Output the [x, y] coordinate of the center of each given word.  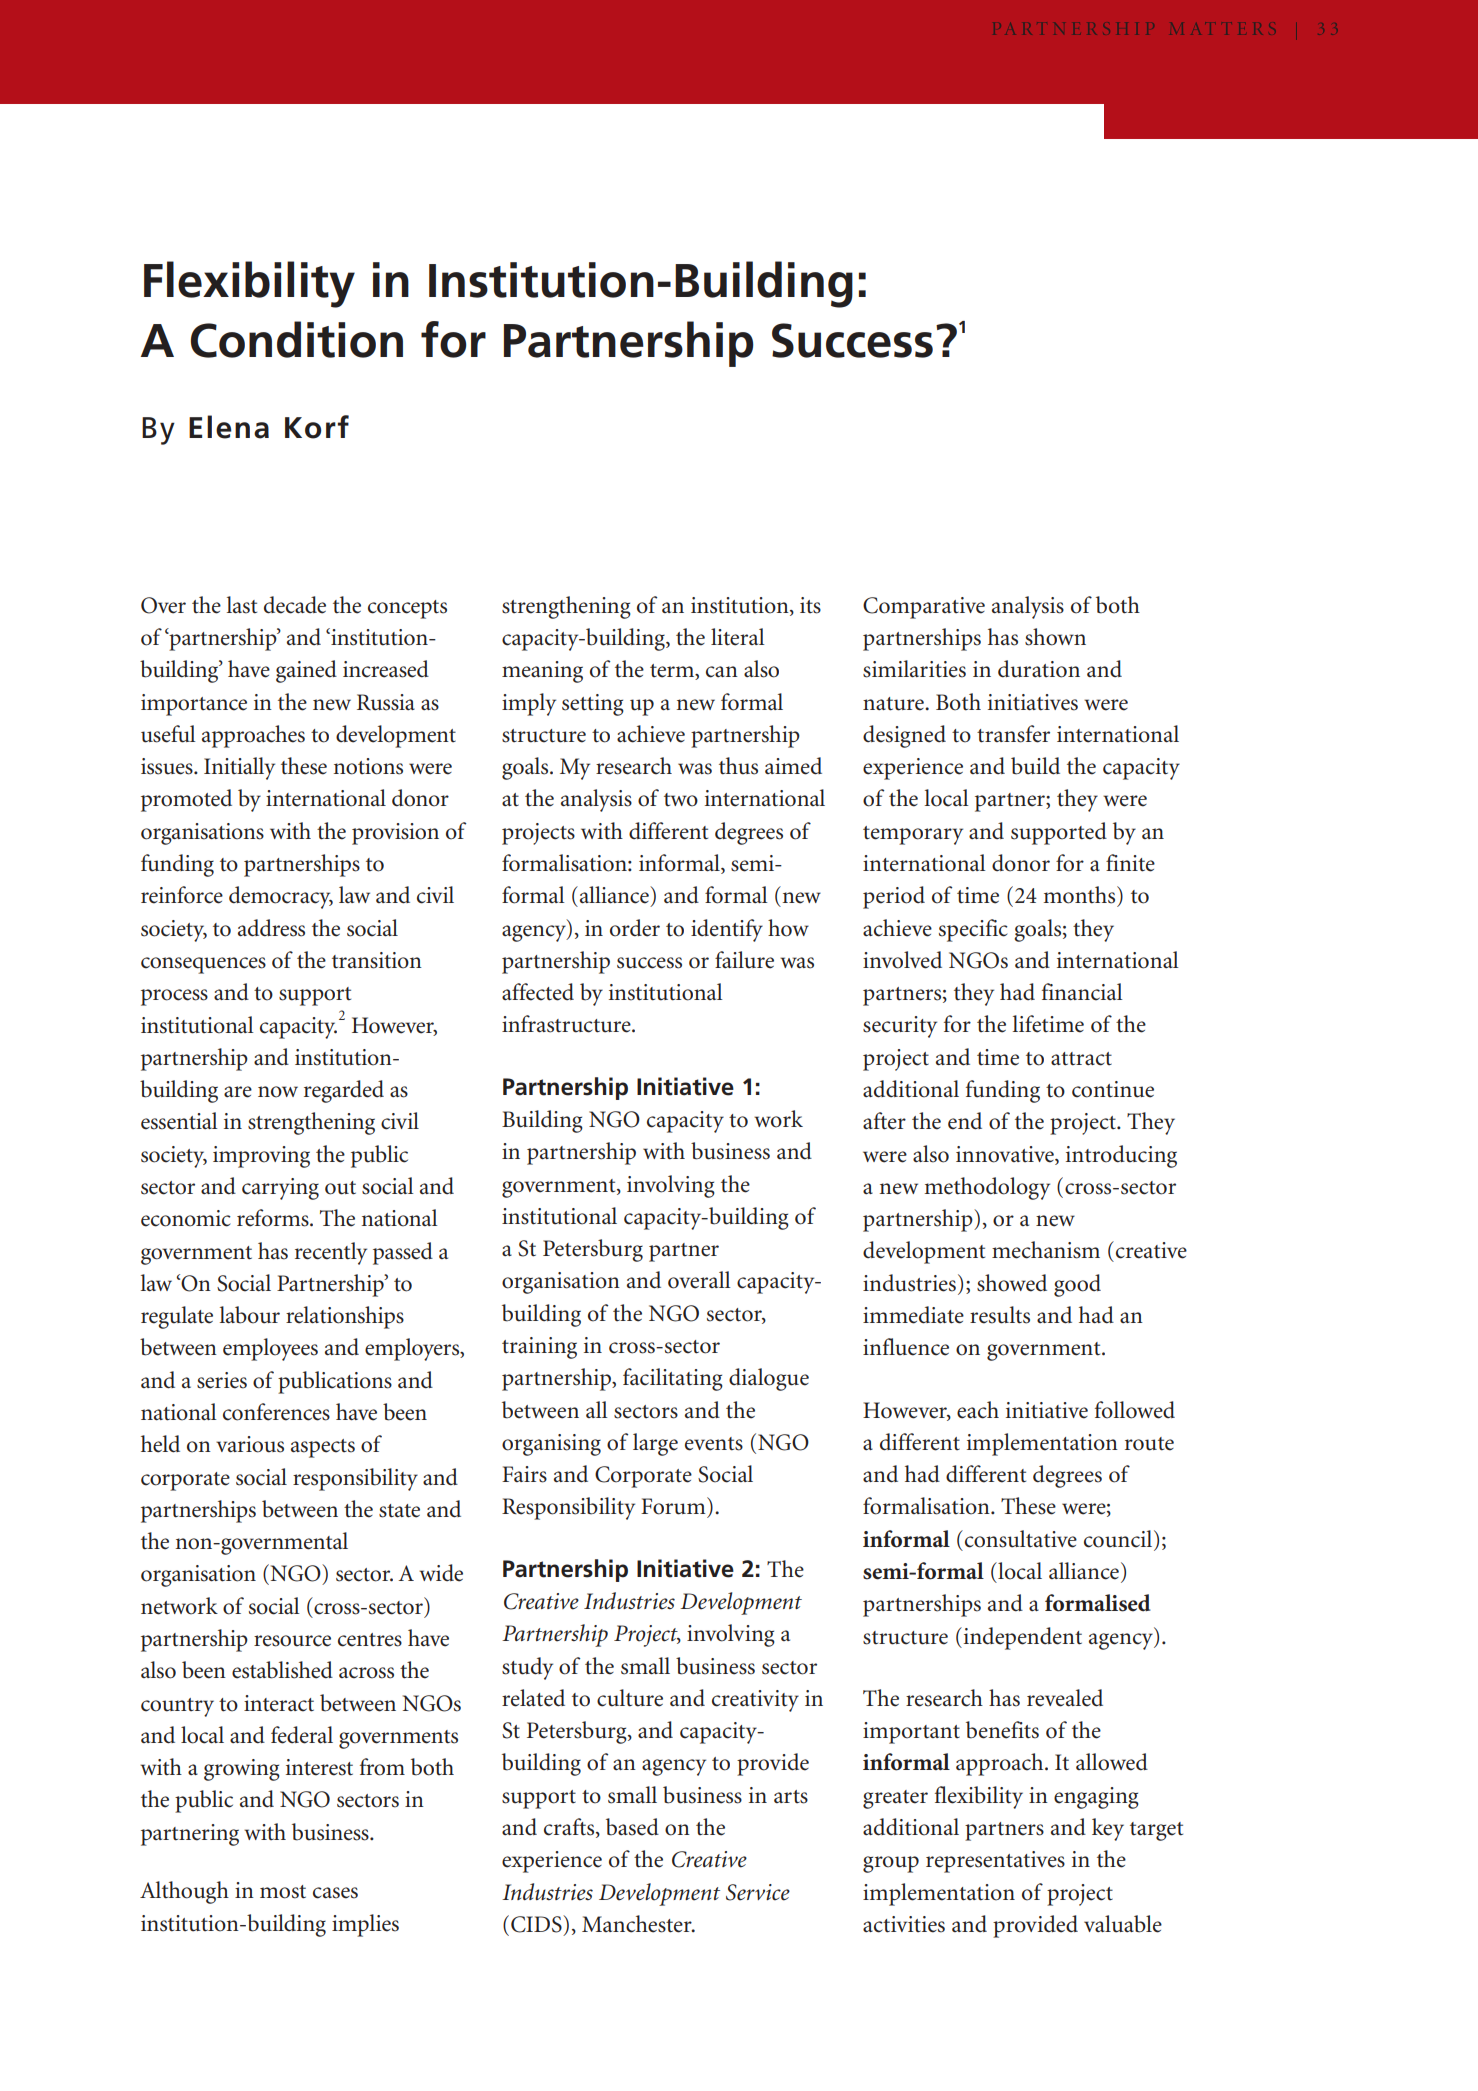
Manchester [638, 1924]
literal [738, 637]
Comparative [924, 608]
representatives [995, 1862]
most [283, 1892]
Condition [297, 339]
